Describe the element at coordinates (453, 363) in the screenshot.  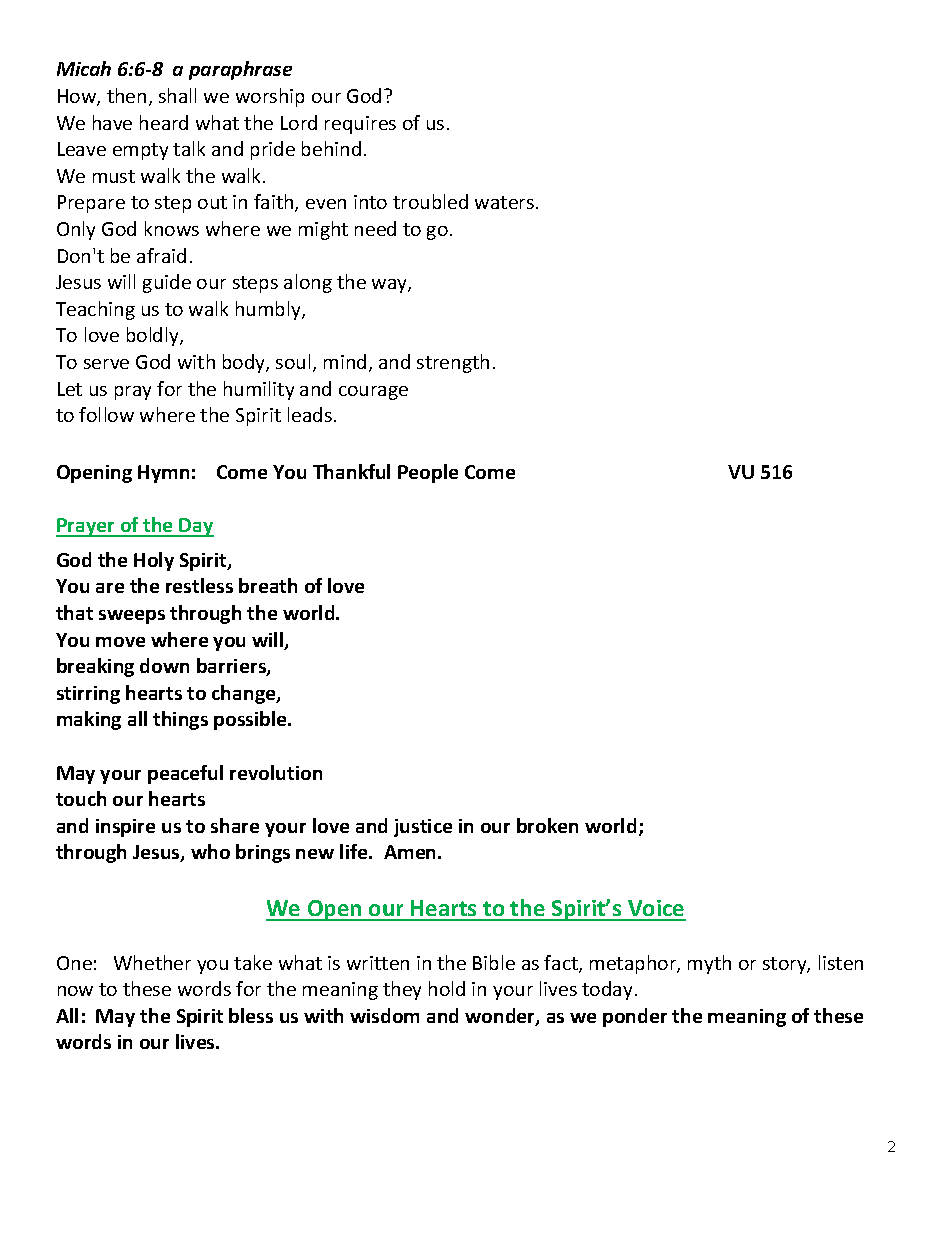
I see `strength` at that location.
